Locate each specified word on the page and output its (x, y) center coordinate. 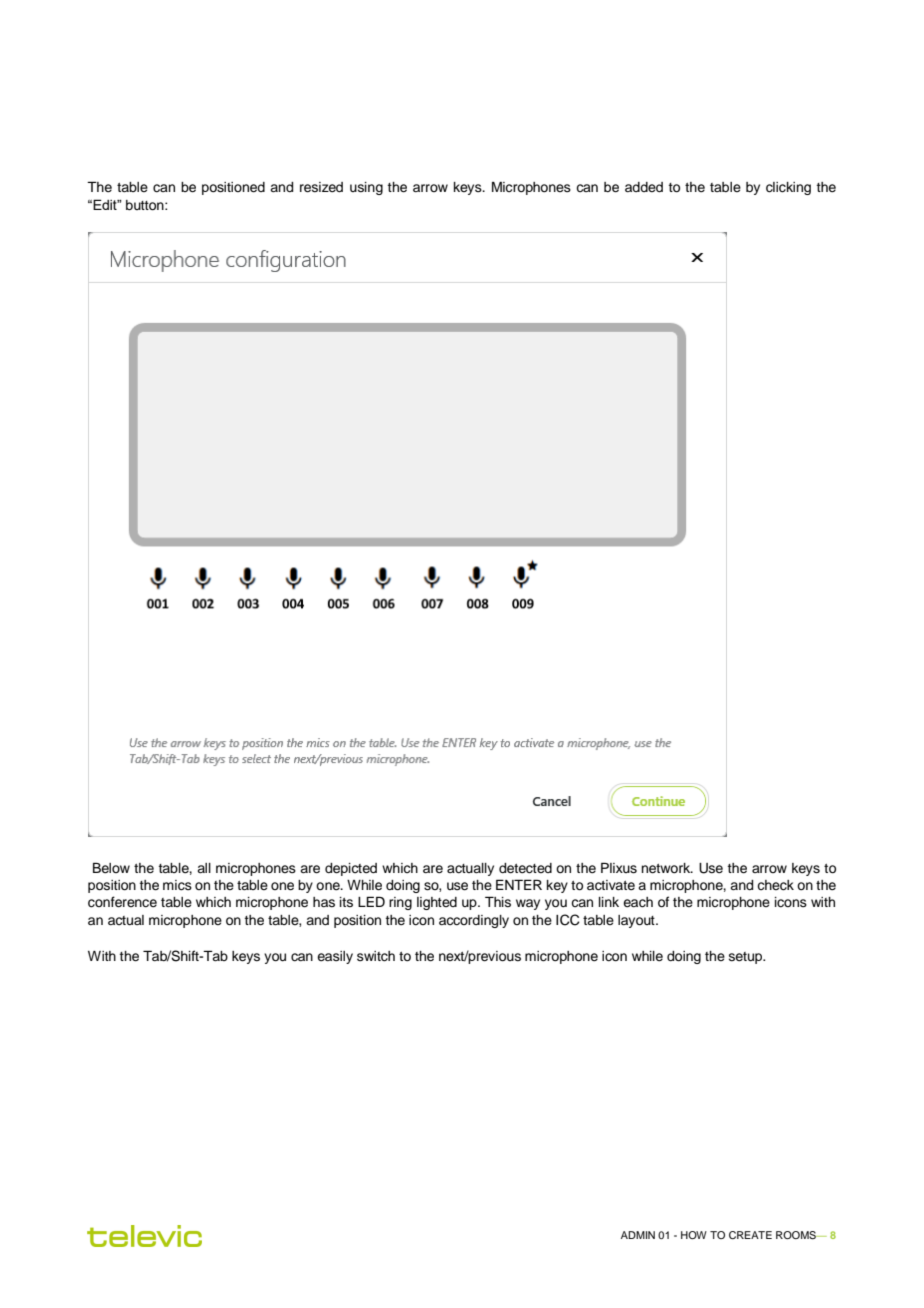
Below (111, 868)
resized (321, 187)
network (667, 868)
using (366, 188)
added (644, 187)
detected (525, 868)
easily (335, 957)
